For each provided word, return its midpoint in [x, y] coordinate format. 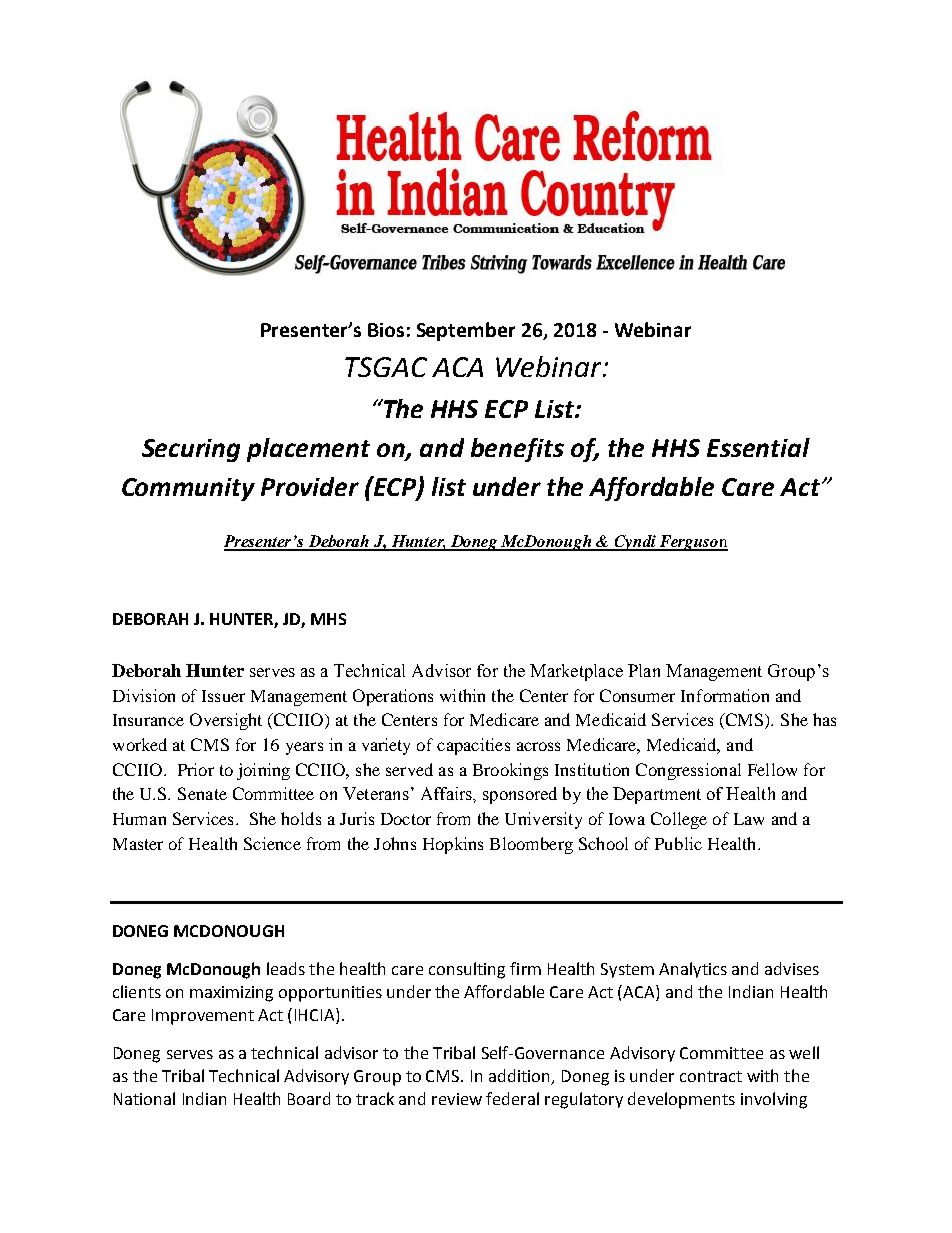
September [466, 331]
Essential [758, 447]
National [144, 1098]
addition [521, 1076]
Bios [386, 330]
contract [711, 1076]
